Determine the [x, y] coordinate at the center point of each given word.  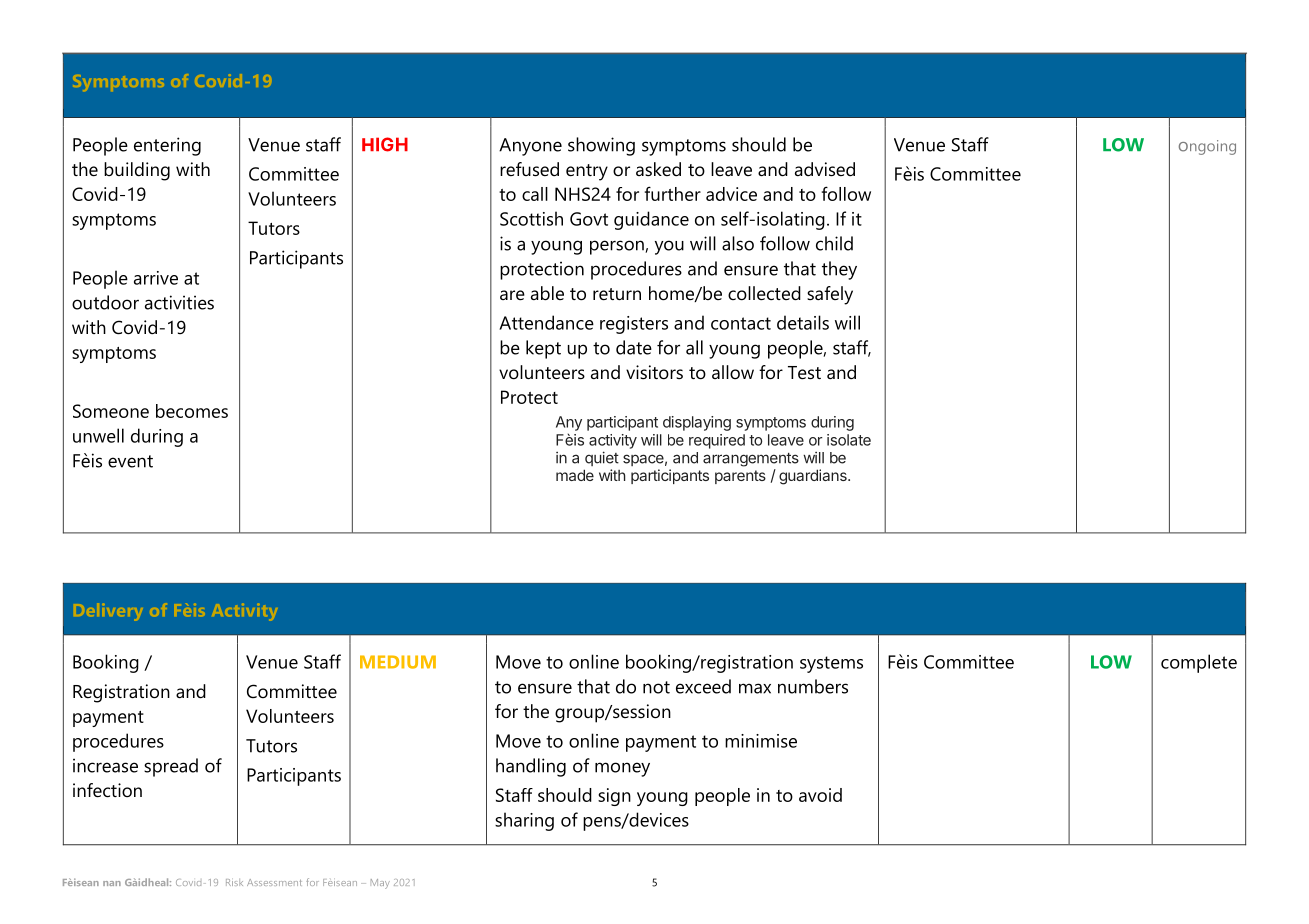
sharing [524, 821]
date [634, 347]
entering [167, 146]
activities [179, 302]
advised [825, 169]
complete [1199, 663]
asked [658, 169]
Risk [234, 882]
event [130, 461]
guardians [814, 477]
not [656, 687]
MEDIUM [398, 662]
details [803, 322]
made [575, 475]
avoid [820, 795]
